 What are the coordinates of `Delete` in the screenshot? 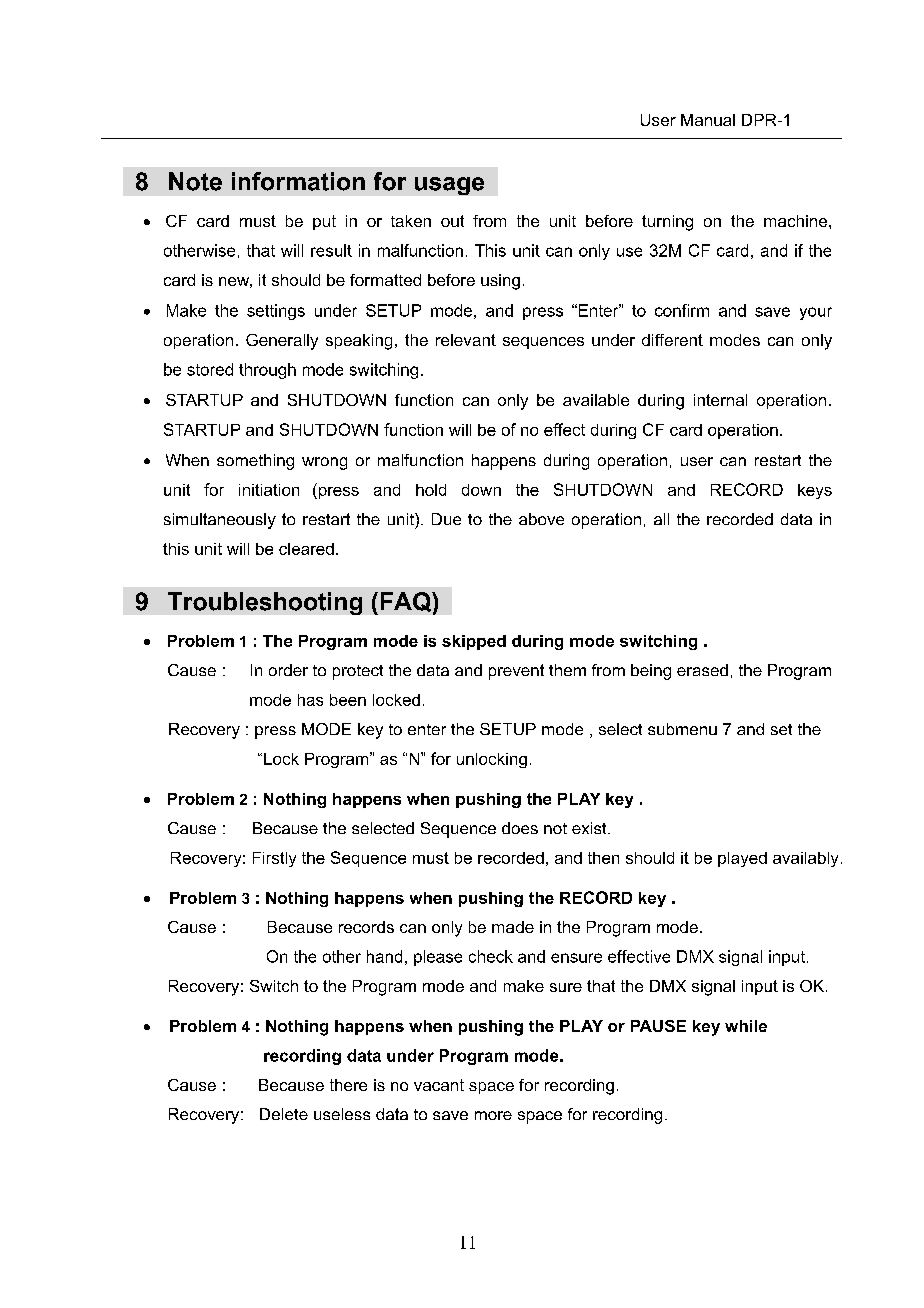 It's located at (284, 1114).
